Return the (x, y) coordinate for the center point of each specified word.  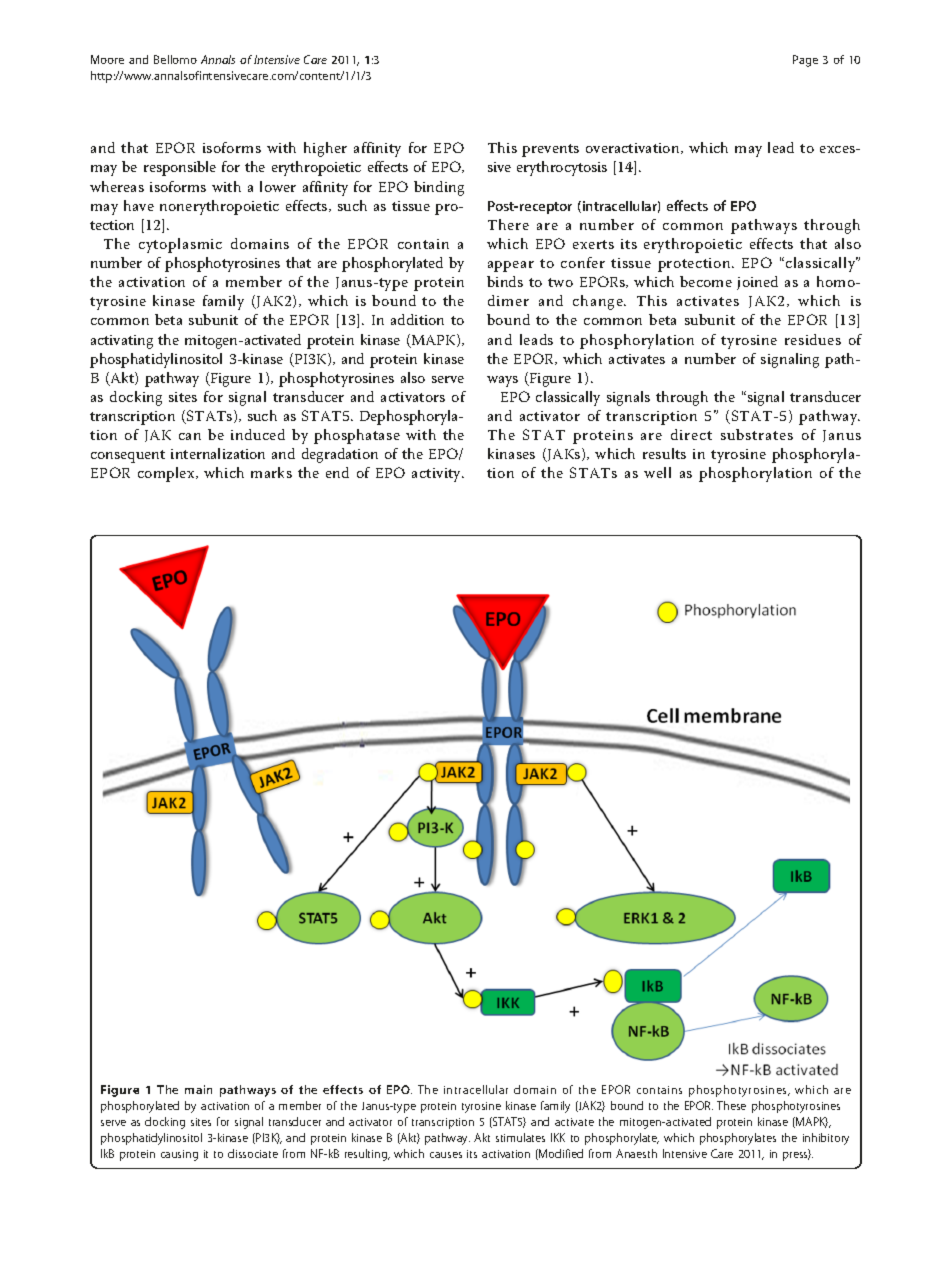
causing (179, 1155)
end (337, 472)
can (190, 436)
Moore (107, 59)
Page (805, 61)
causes (446, 1155)
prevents (550, 150)
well (657, 472)
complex (167, 474)
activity (438, 475)
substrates (757, 434)
